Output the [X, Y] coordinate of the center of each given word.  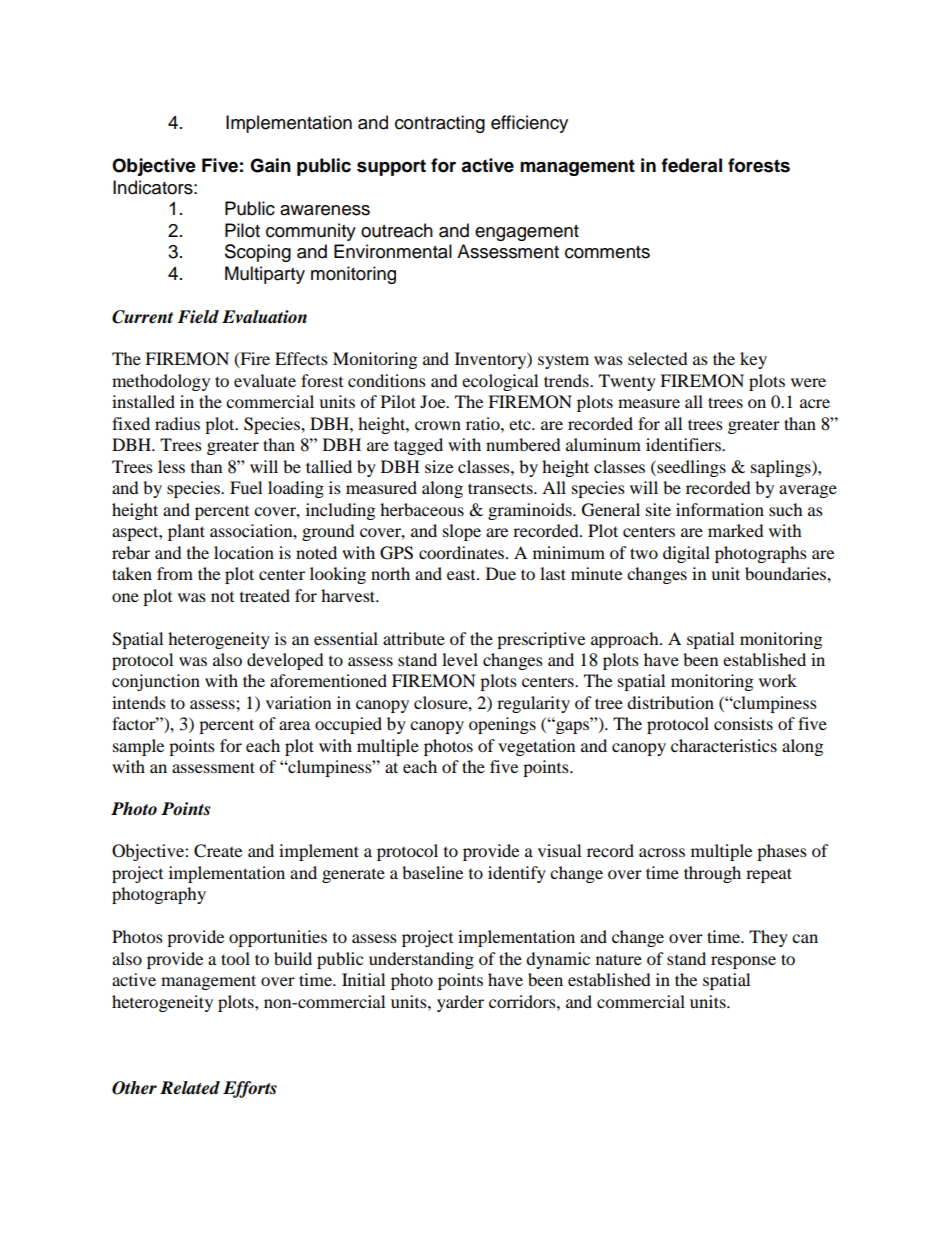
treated [265, 595]
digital [686, 554]
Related [190, 1088]
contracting [440, 124]
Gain [270, 165]
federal [691, 165]
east [462, 575]
